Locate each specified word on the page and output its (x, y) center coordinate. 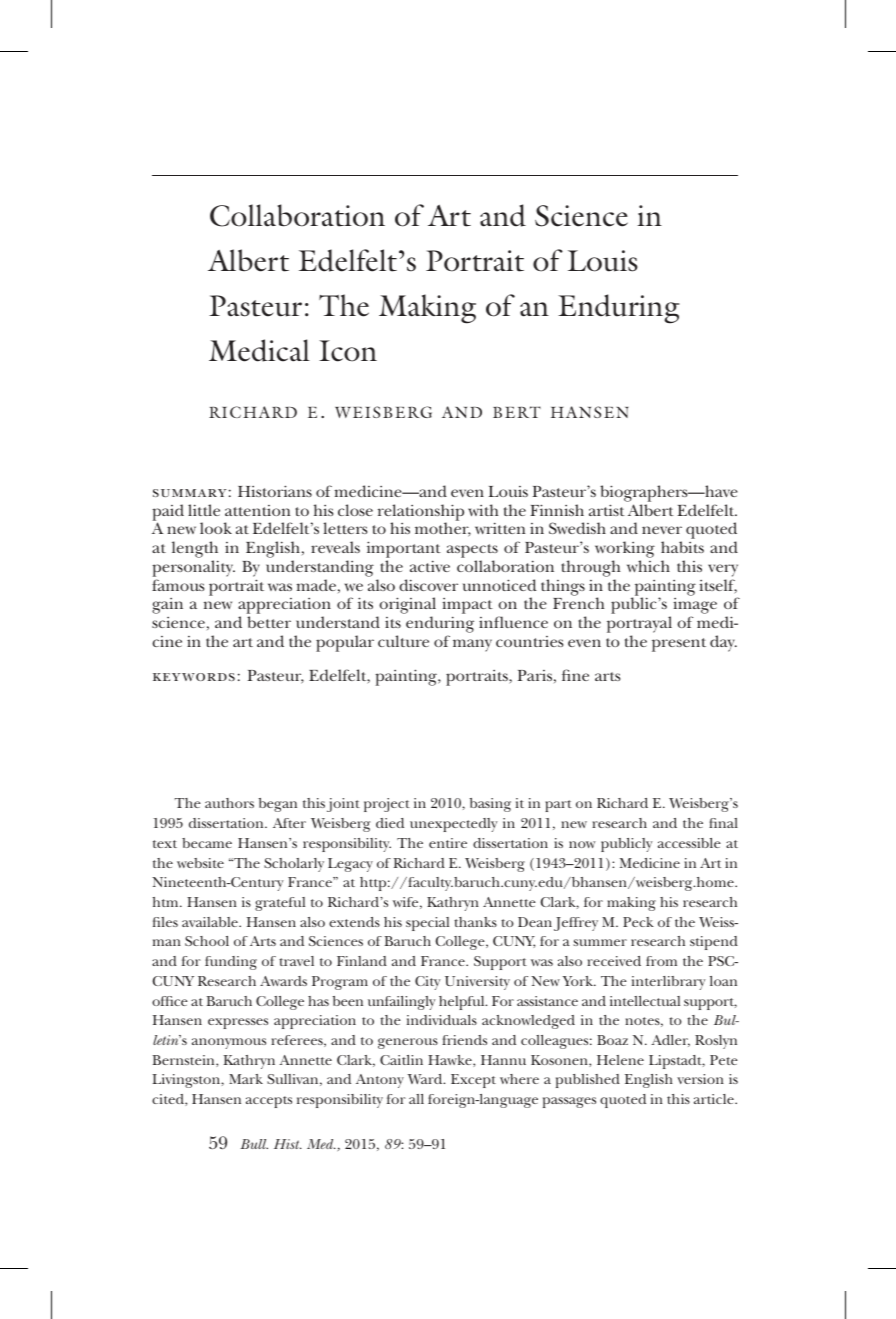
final (723, 823)
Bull (254, 1144)
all (416, 1099)
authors (229, 803)
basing (490, 805)
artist (607, 510)
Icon (348, 351)
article (715, 1099)
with (483, 510)
